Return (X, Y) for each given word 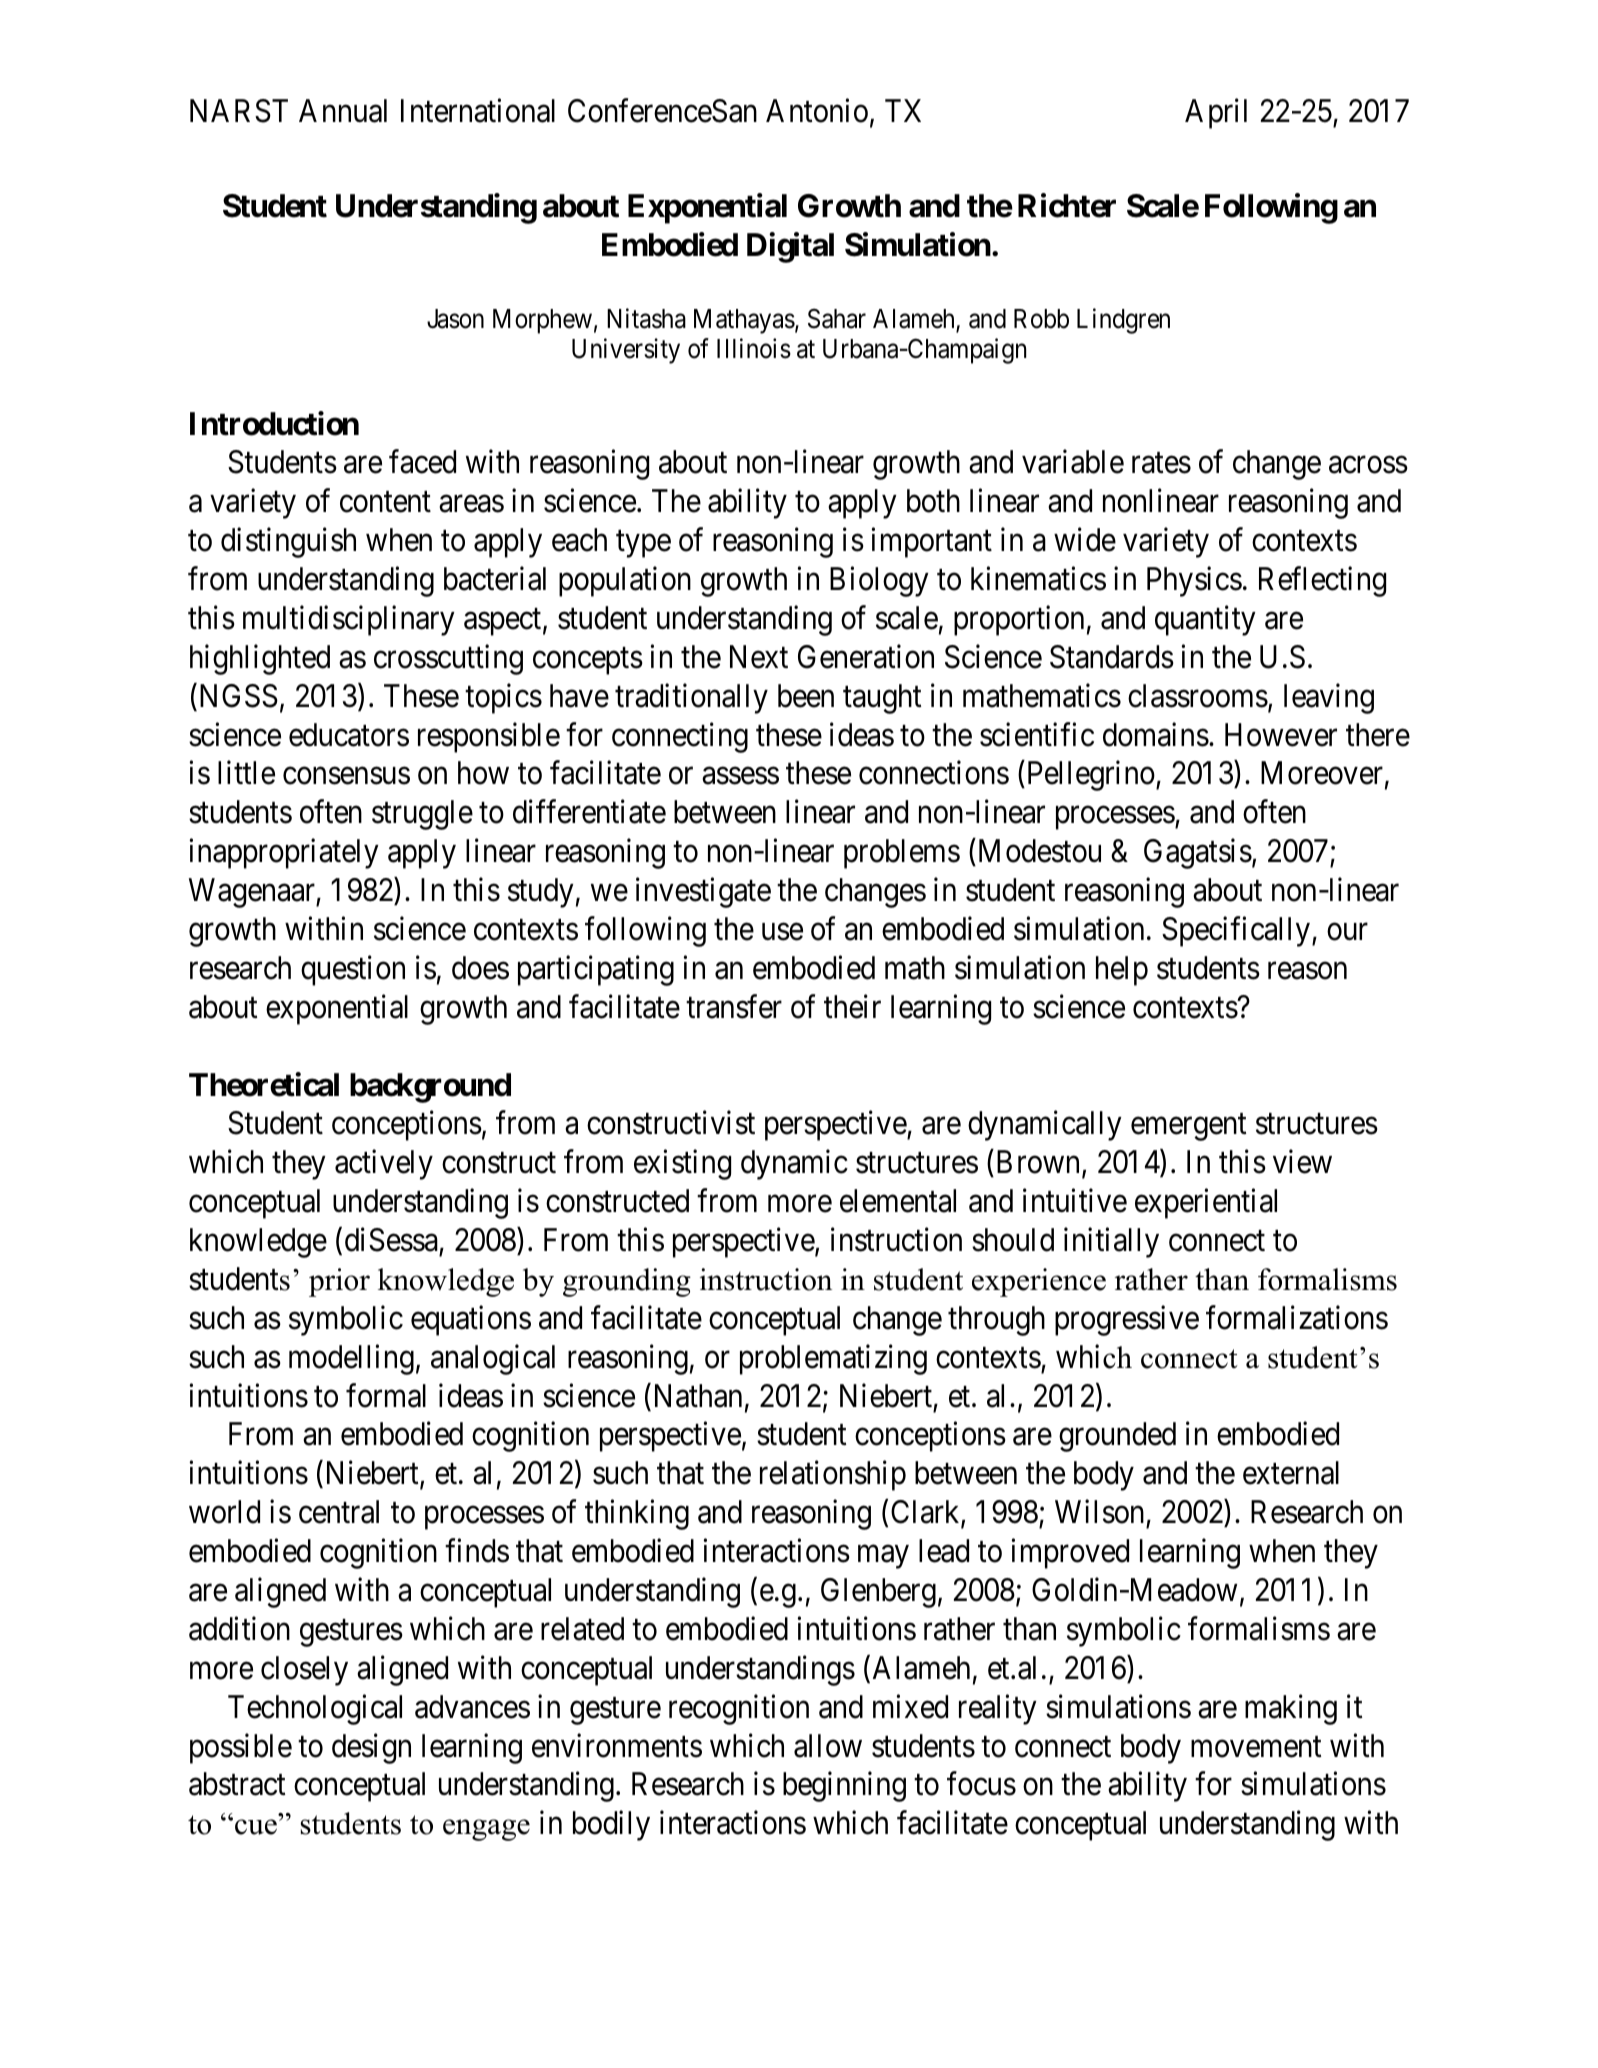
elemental (898, 1201)
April (1216, 114)
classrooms (1198, 696)
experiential (1206, 1204)
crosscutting (448, 659)
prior (339, 1282)
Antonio (817, 111)
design (371, 1748)
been (806, 696)
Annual (343, 111)
